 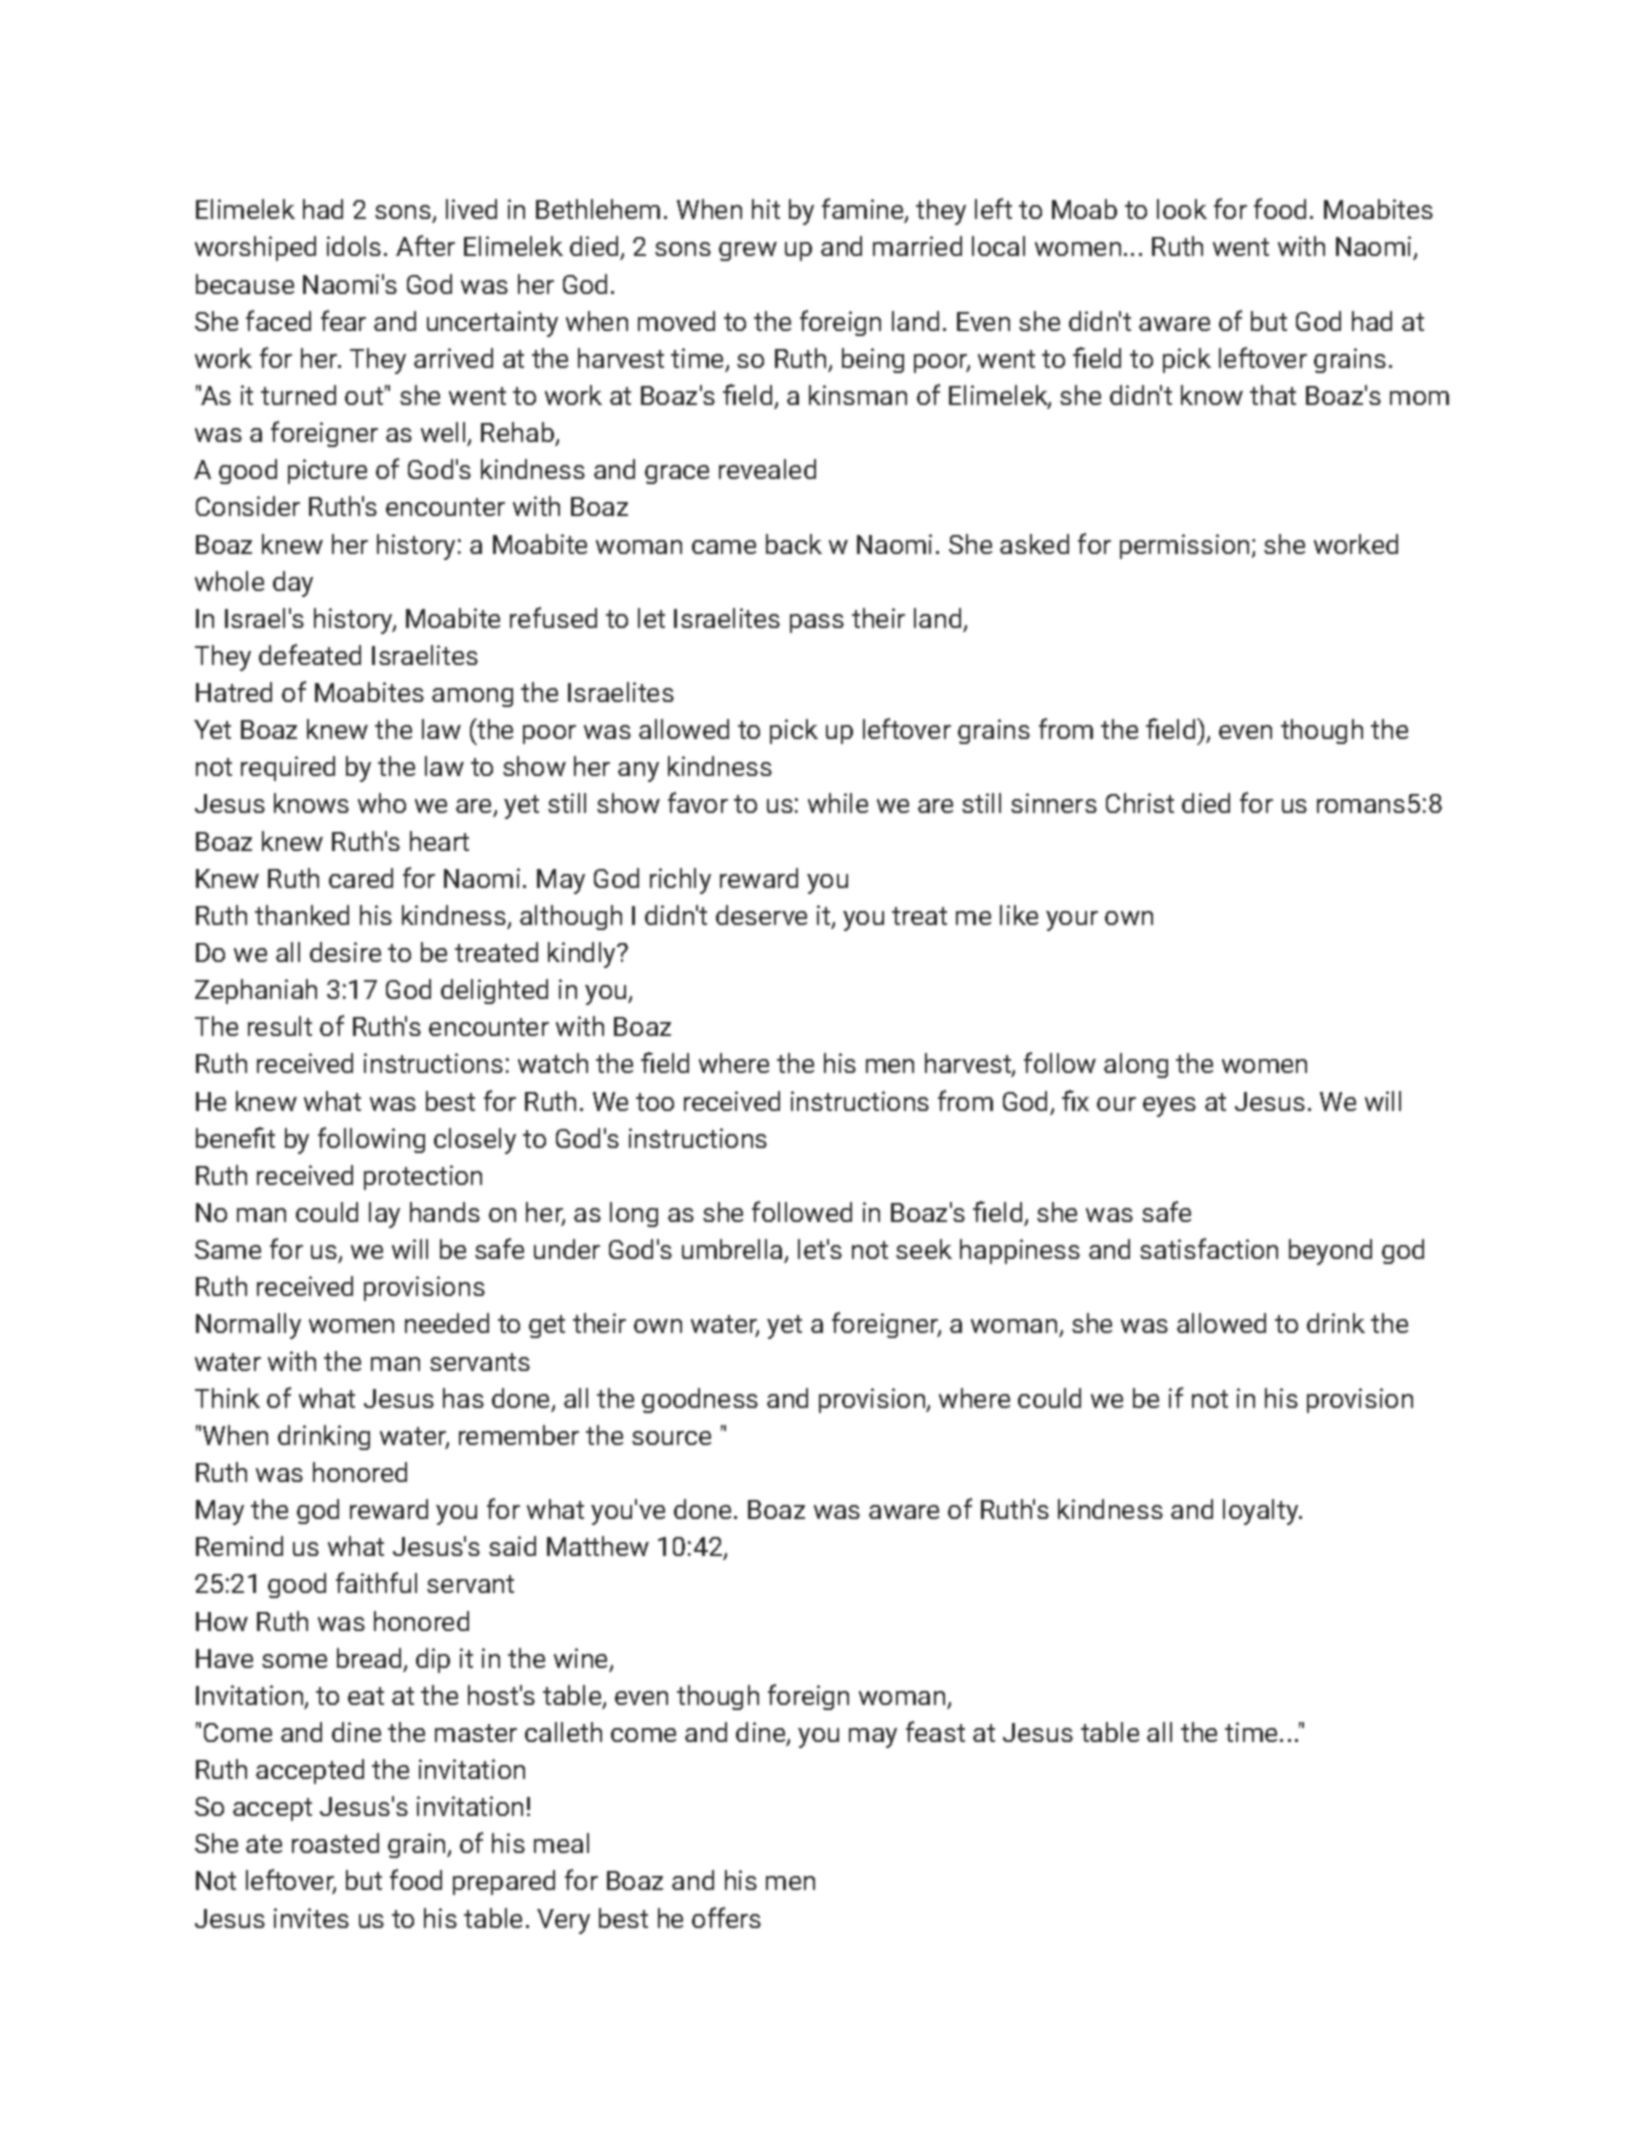 I want to click on result, so click(x=280, y=1026).
